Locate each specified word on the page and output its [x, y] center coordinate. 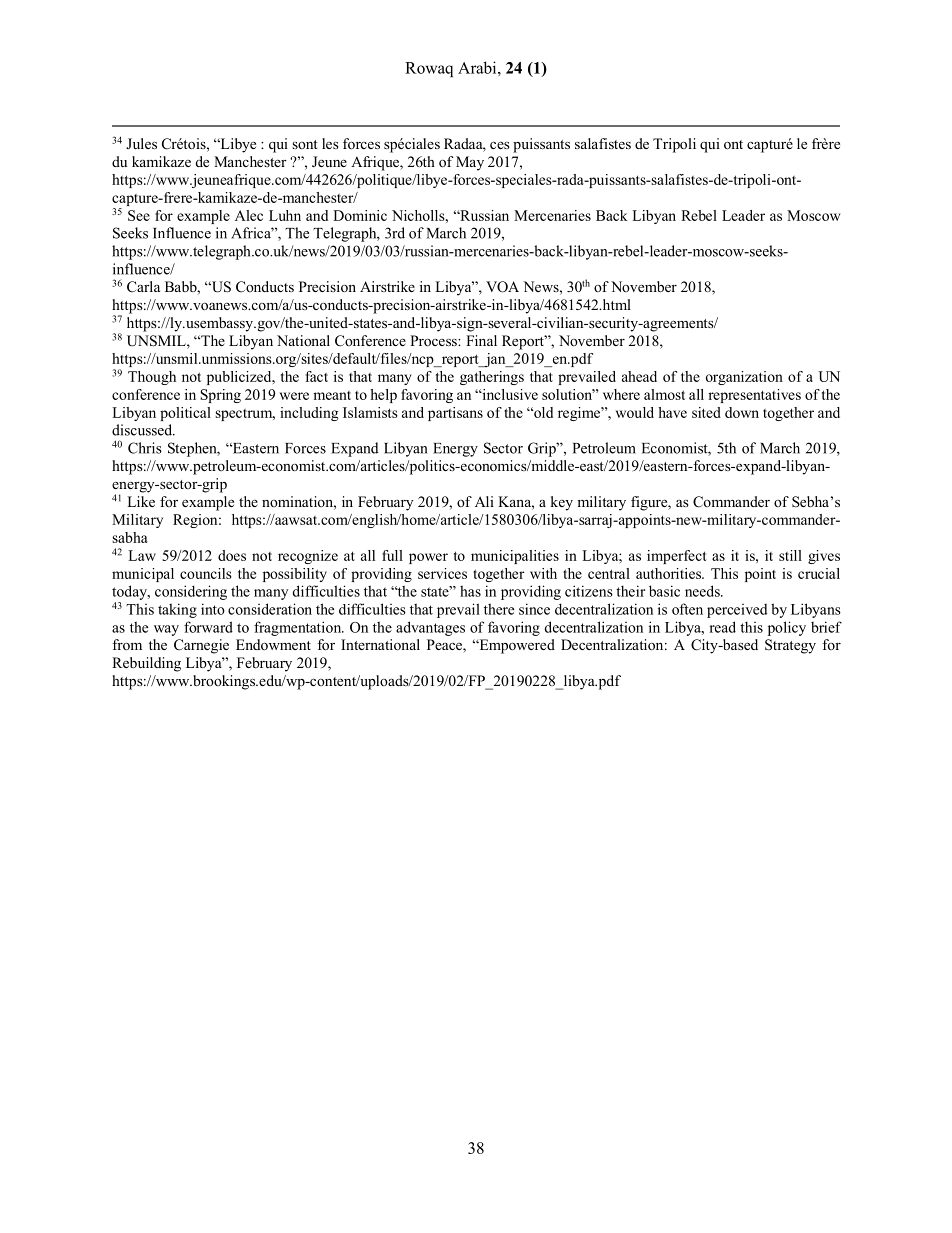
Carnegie [201, 646]
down [742, 412]
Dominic [360, 215]
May [470, 163]
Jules [141, 143]
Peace [445, 646]
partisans [455, 414]
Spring [221, 396]
